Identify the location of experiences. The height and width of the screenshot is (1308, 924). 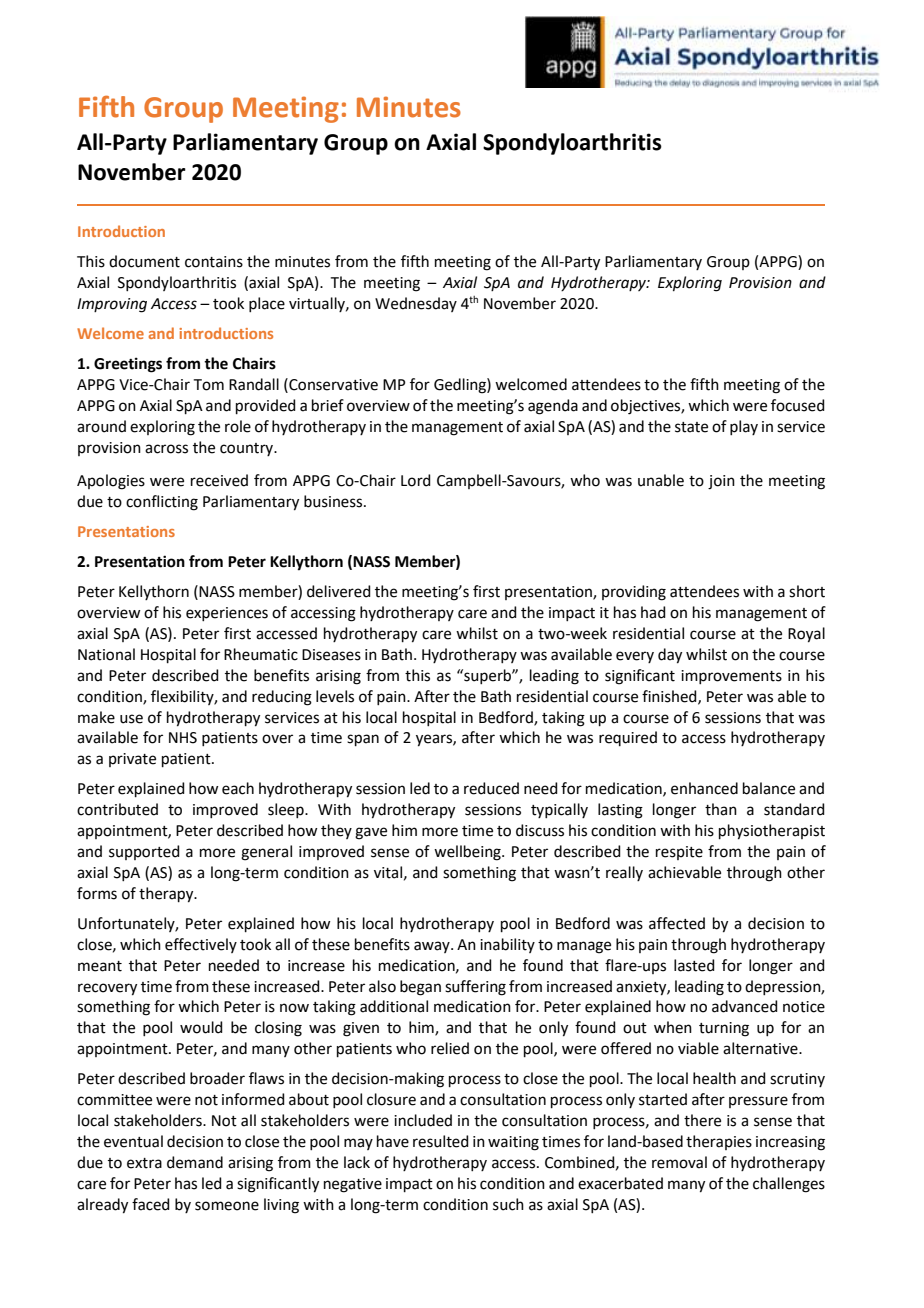
(227, 614).
